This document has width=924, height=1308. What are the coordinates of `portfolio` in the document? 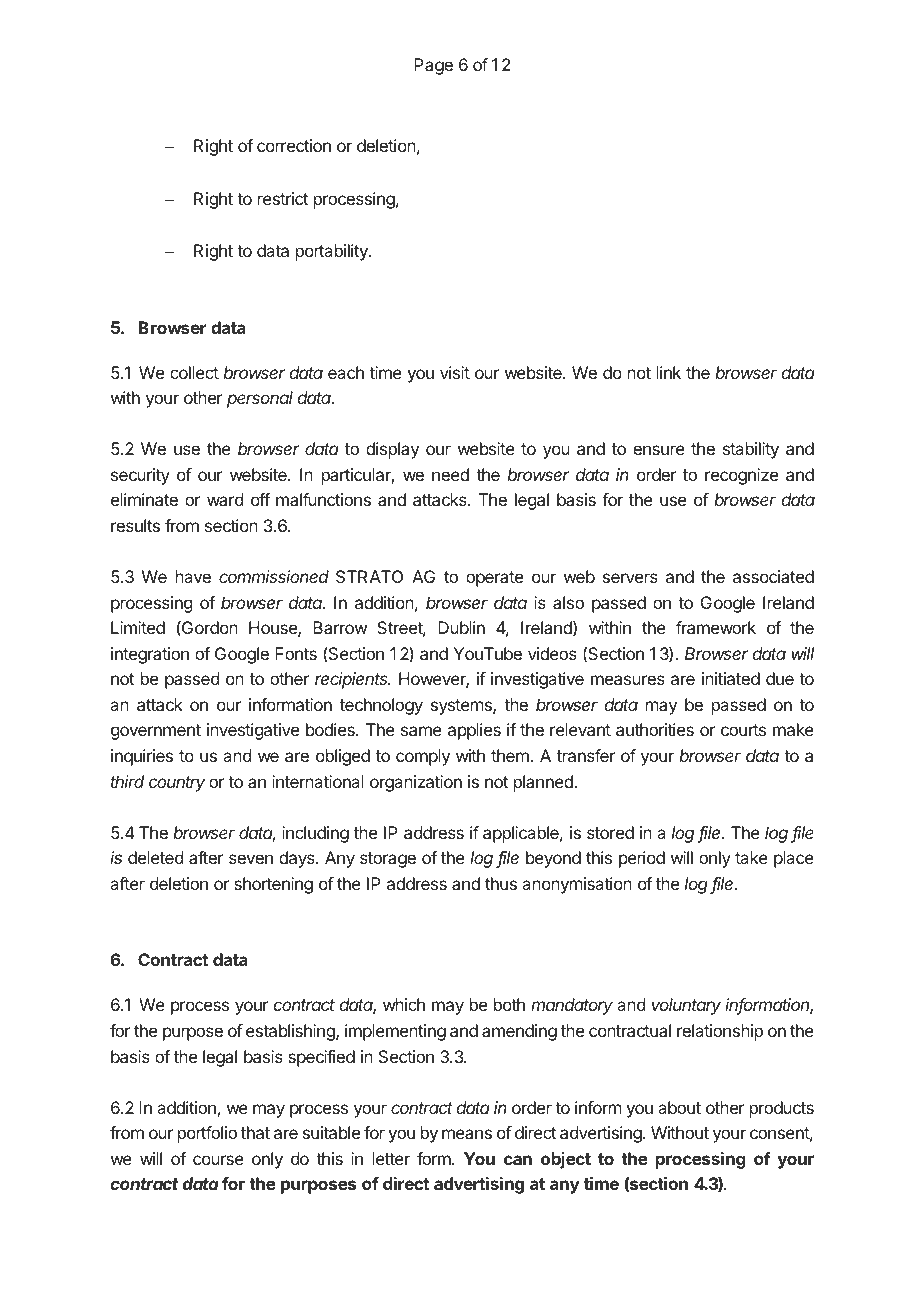 It's located at (207, 1134).
